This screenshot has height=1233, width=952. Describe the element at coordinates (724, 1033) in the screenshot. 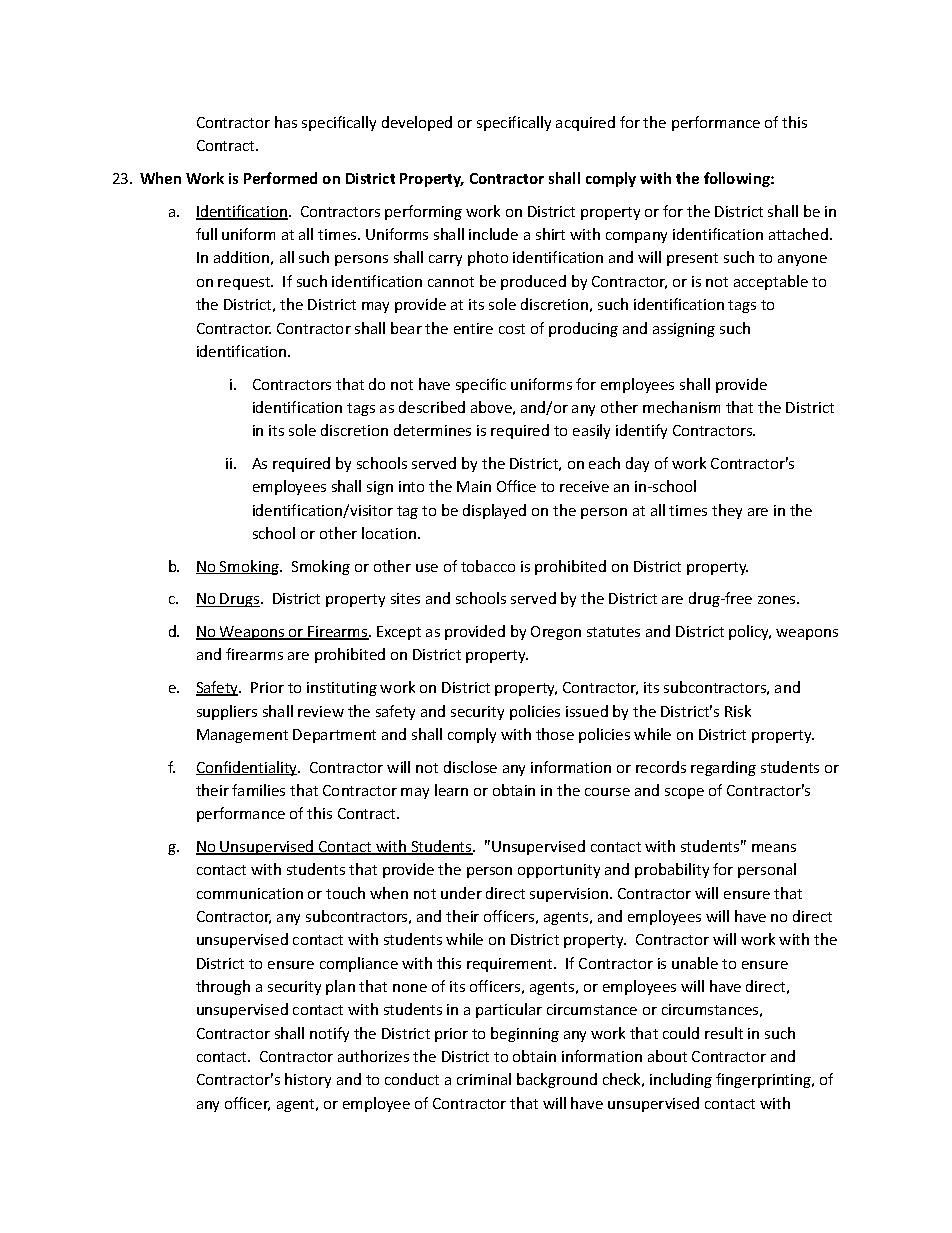

I see `result` at that location.
